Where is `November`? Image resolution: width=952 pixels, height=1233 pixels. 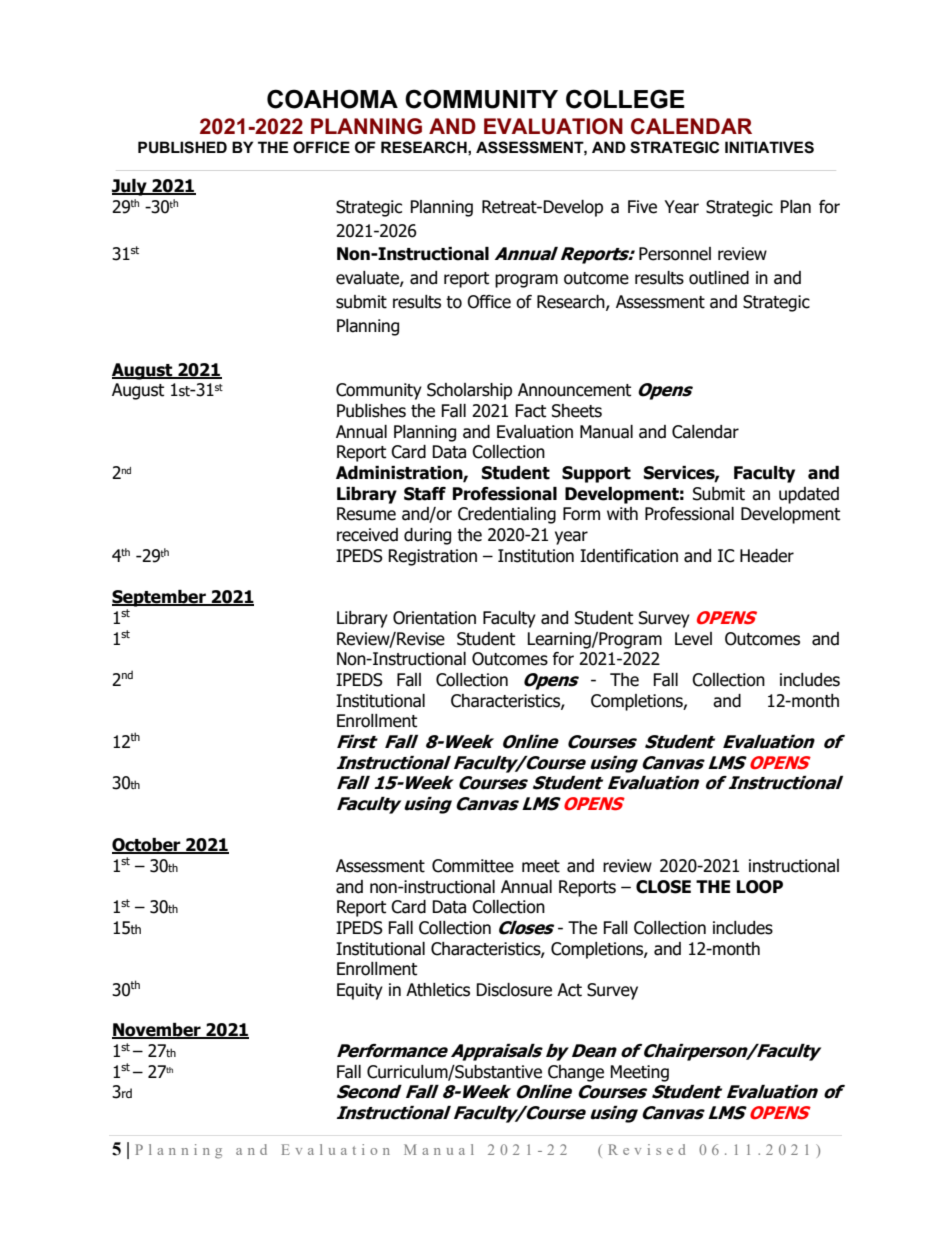
November is located at coordinates (157, 1031).
